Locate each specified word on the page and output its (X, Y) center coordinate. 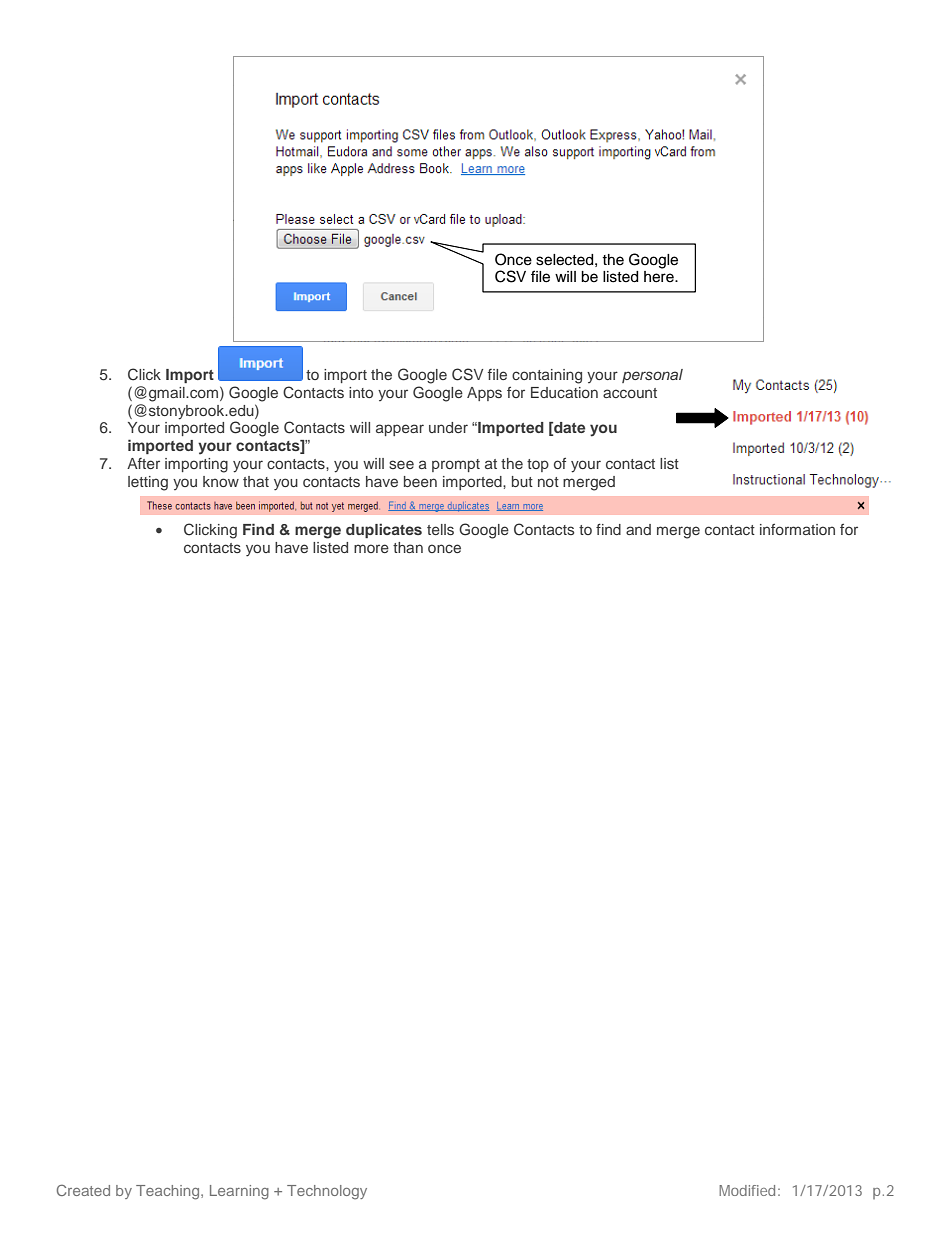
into (361, 392)
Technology (327, 1192)
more (371, 548)
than (408, 547)
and (638, 529)
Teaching (169, 1192)
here (660, 277)
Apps (484, 394)
